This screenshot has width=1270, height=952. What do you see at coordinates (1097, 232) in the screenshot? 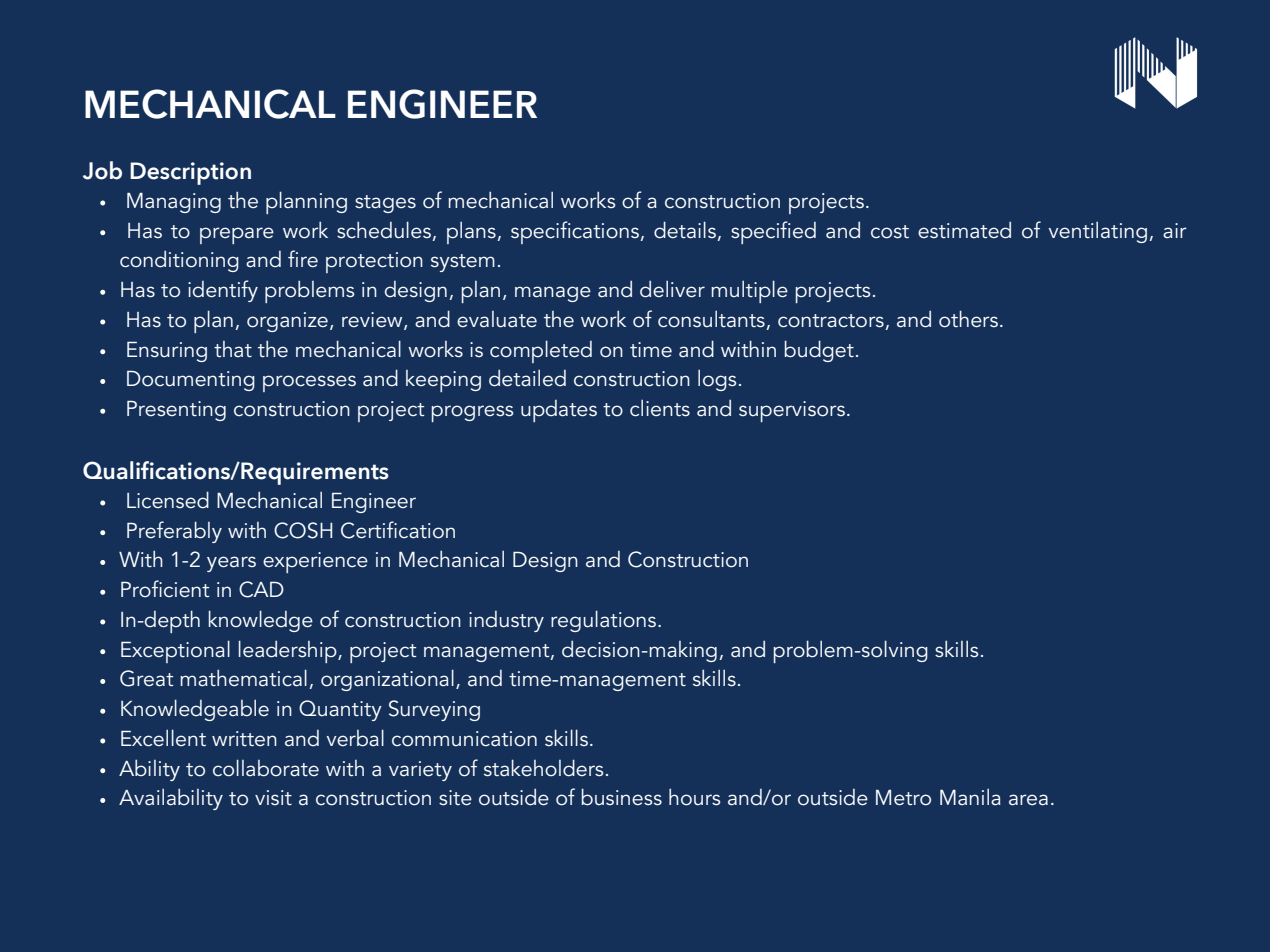
I see `ventilating` at bounding box center [1097, 232].
